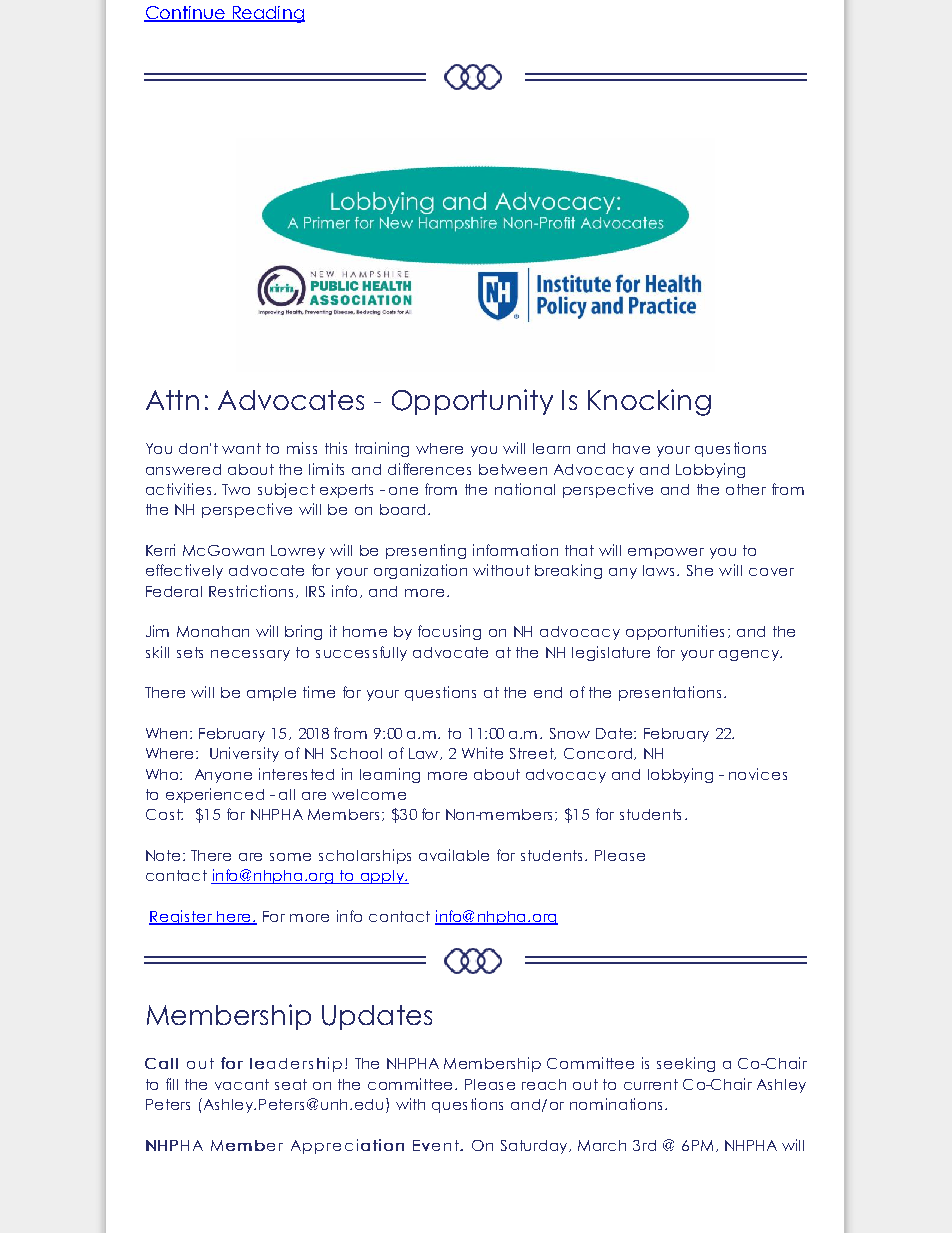 Image resolution: width=952 pixels, height=1233 pixels. I want to click on Reading, so click(267, 14).
